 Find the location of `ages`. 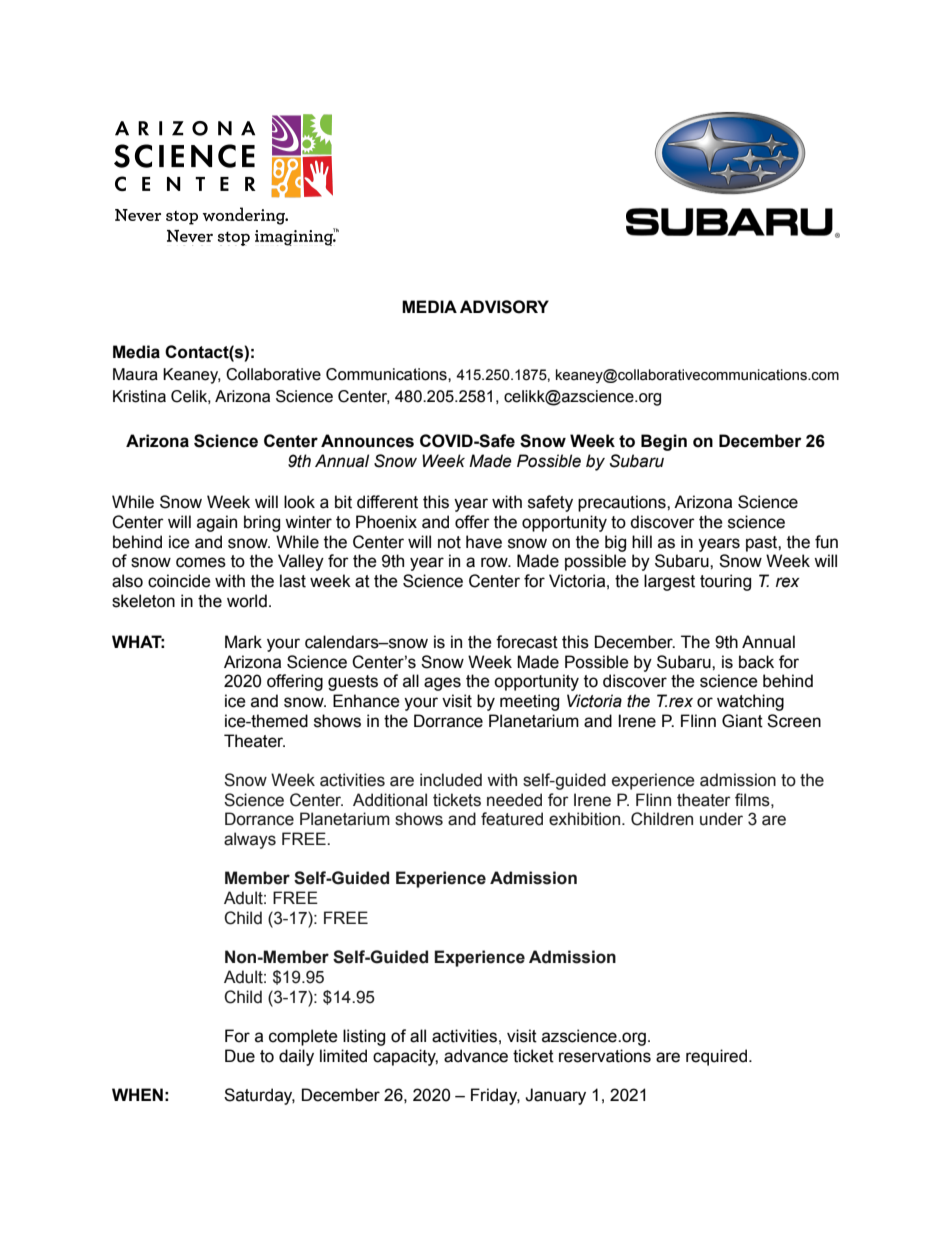

ages is located at coordinates (442, 684).
